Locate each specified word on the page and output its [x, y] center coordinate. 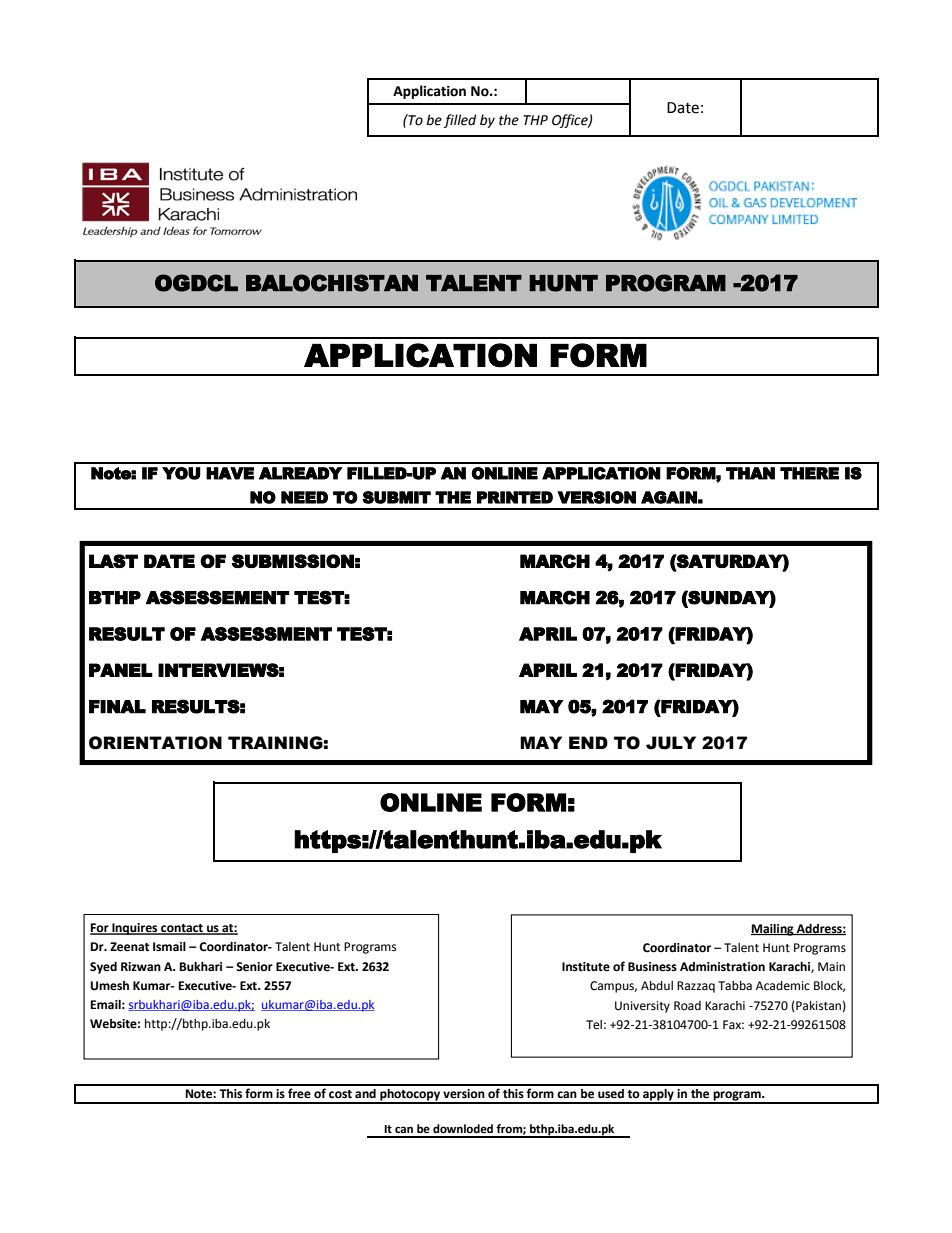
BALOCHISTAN [332, 283]
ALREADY [300, 473]
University [642, 1007]
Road [687, 1006]
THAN [750, 473]
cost [340, 1094]
